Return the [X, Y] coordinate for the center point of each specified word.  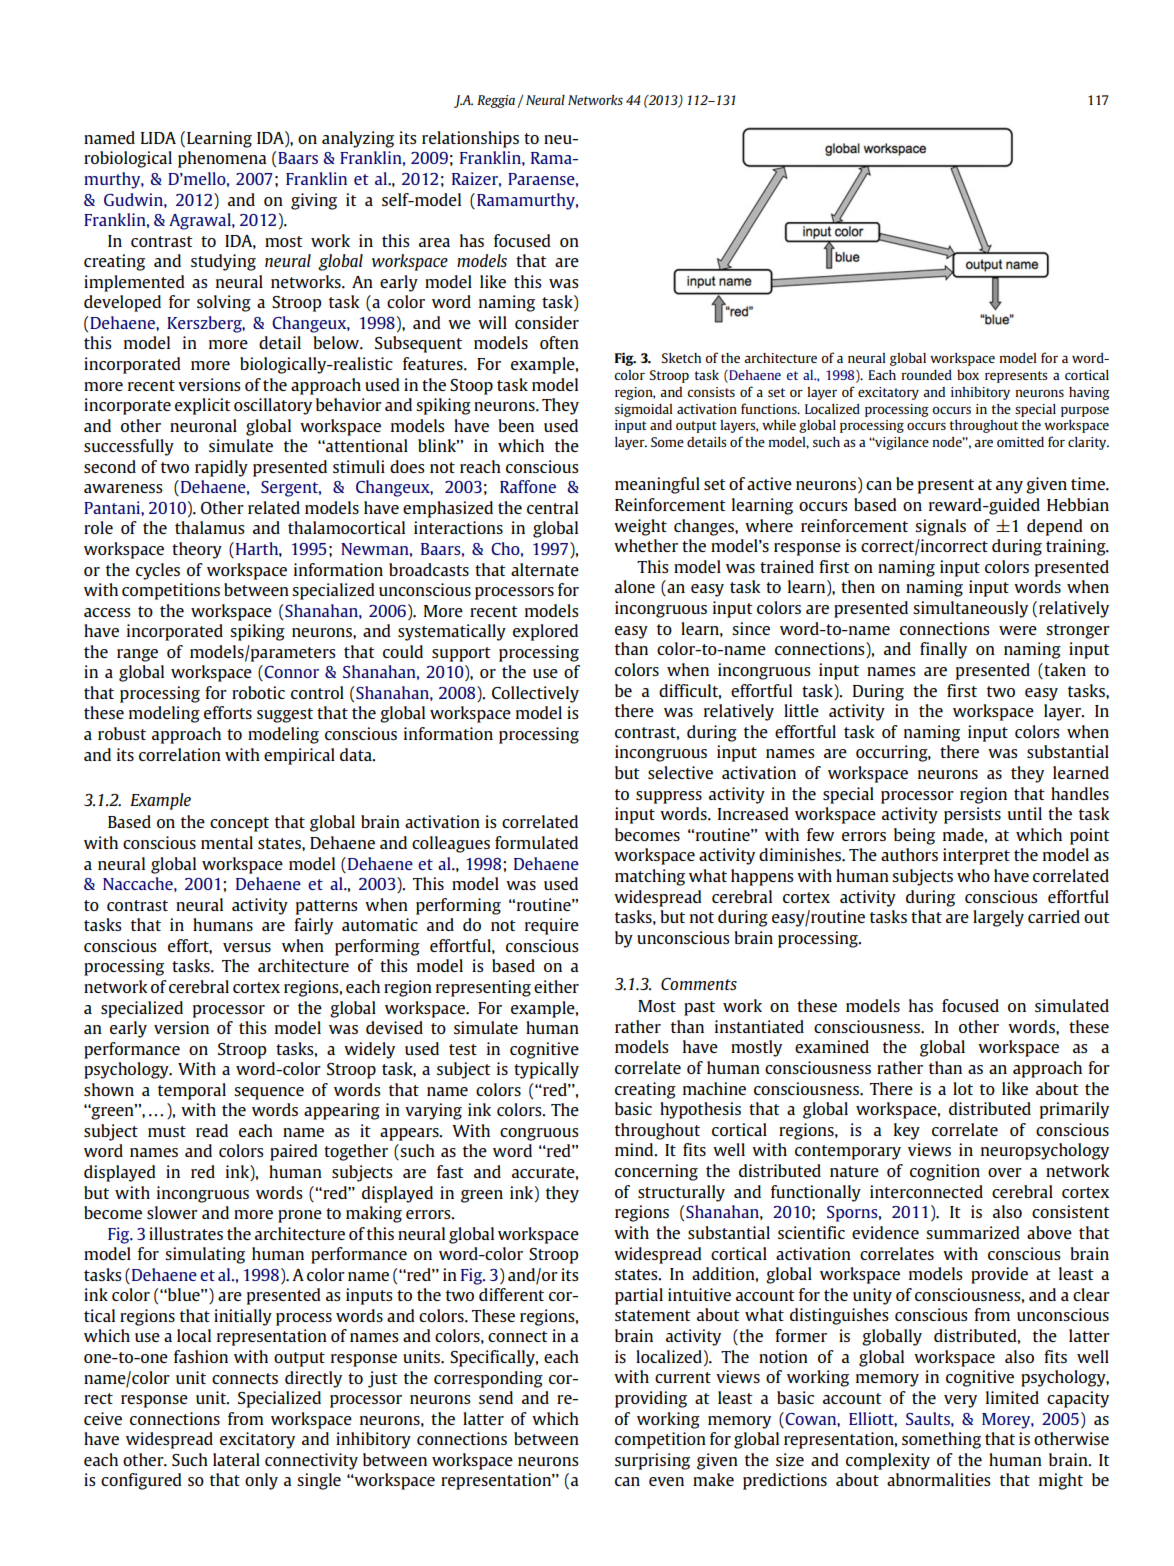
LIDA [158, 138]
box [968, 375]
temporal [192, 1091]
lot [963, 1088]
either [556, 986]
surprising [652, 1461]
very [960, 1401]
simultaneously [970, 609]
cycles [158, 571]
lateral [236, 1459]
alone [635, 586]
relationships [470, 139]
